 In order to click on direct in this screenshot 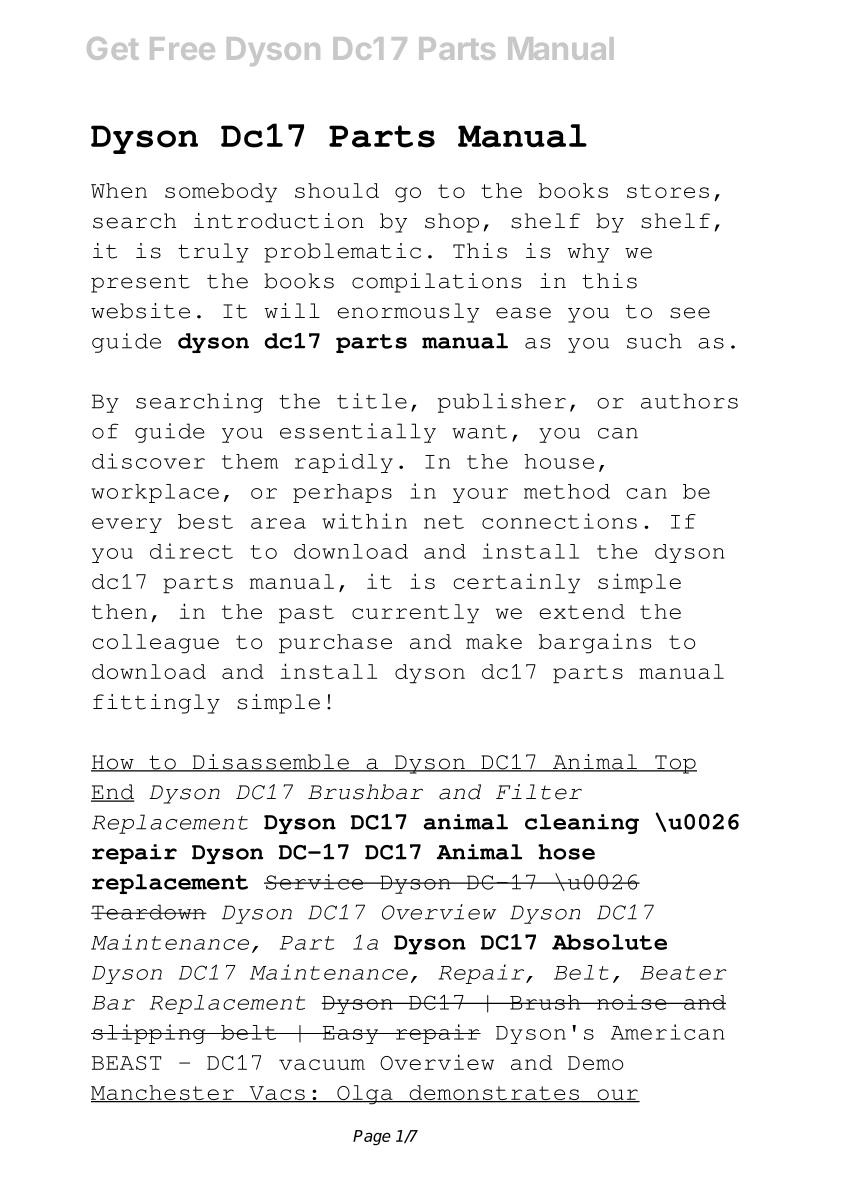, I will do `click(191, 551)`.
